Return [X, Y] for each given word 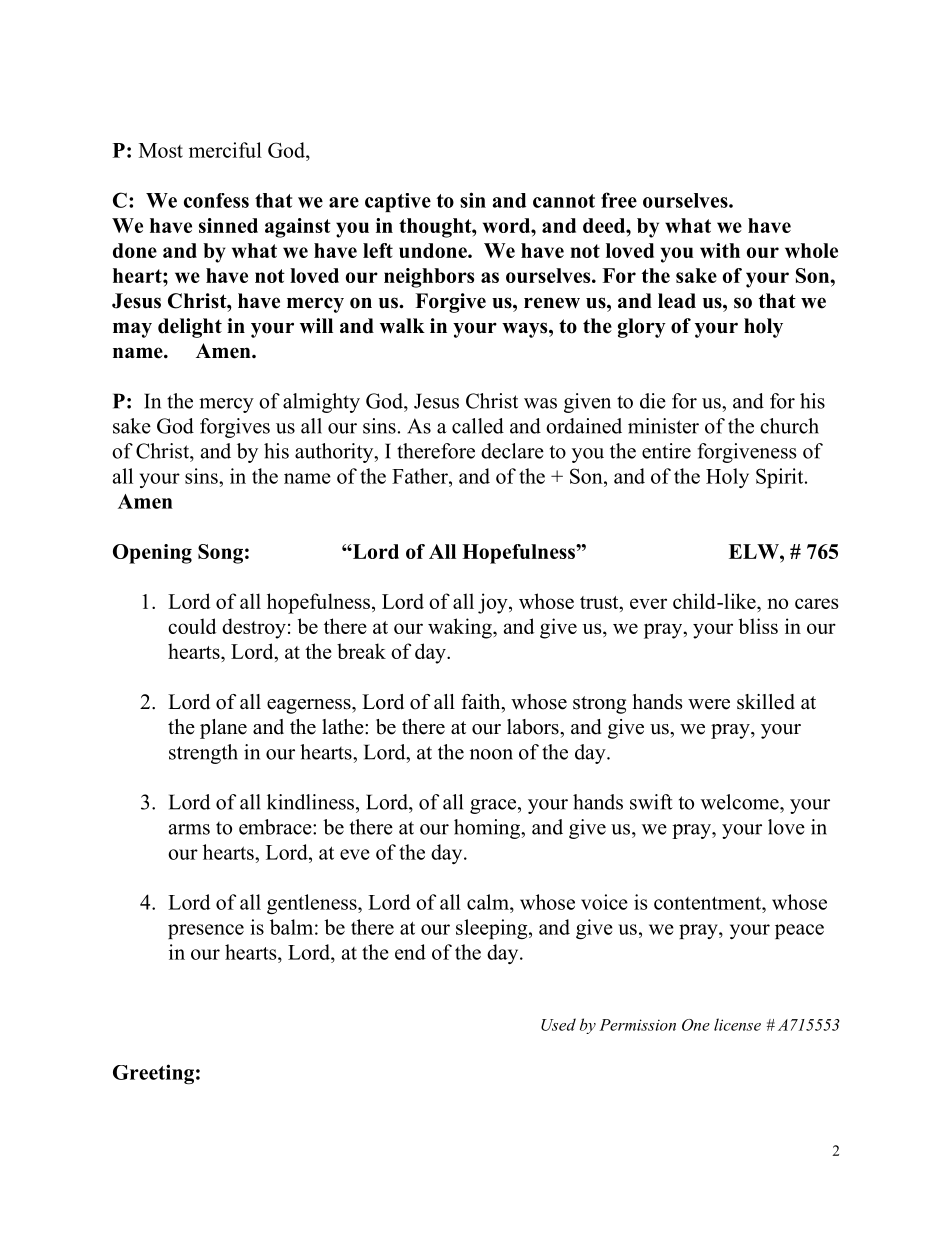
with [720, 250]
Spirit [781, 478]
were [709, 704]
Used [558, 1024]
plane [223, 729]
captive [398, 202]
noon [491, 754]
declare [512, 451]
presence [206, 931]
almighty [321, 403]
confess [216, 200]
